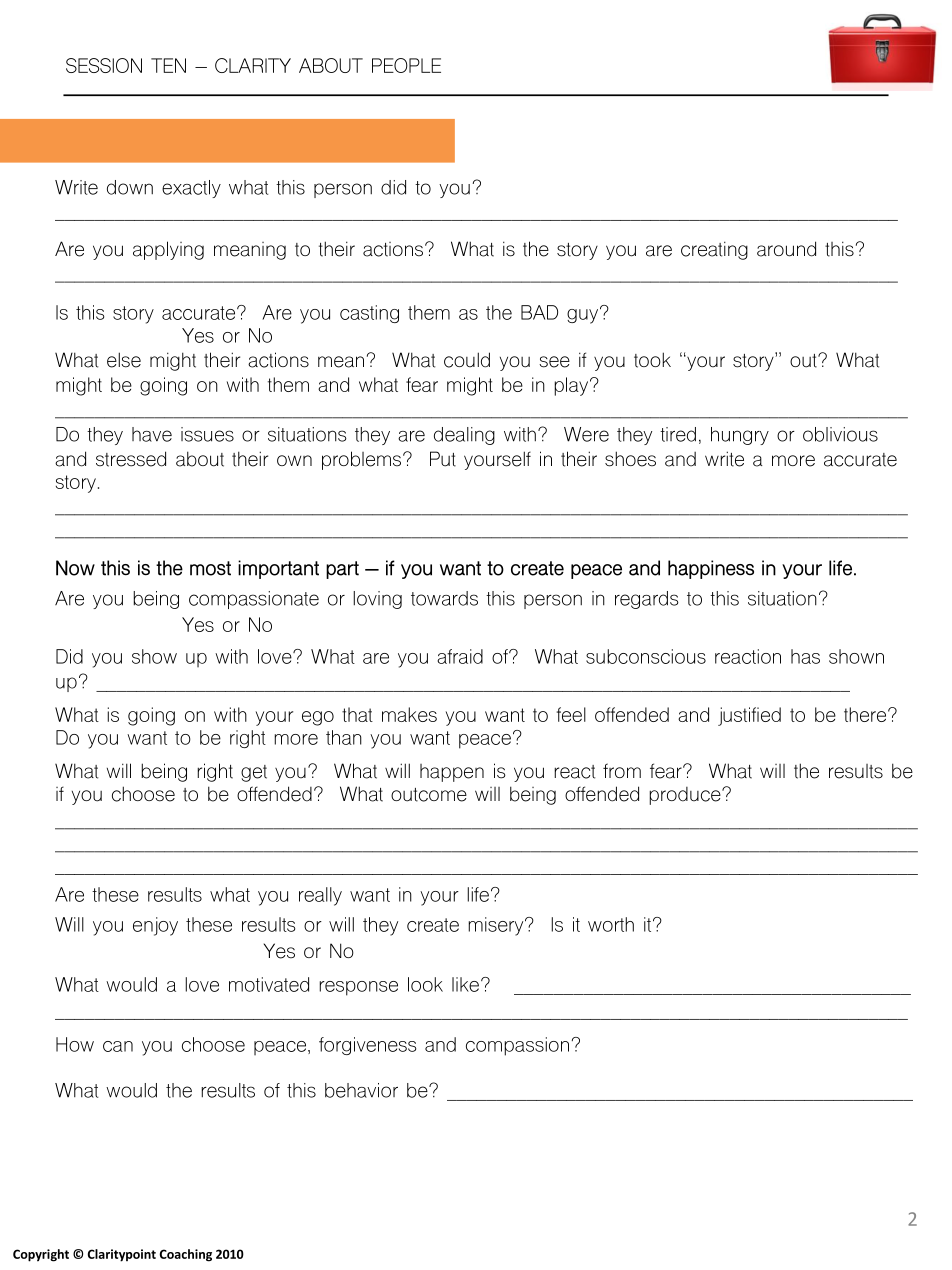 This image has height=1270, width=952. What do you see at coordinates (711, 569) in the image?
I see `happiness` at bounding box center [711, 569].
